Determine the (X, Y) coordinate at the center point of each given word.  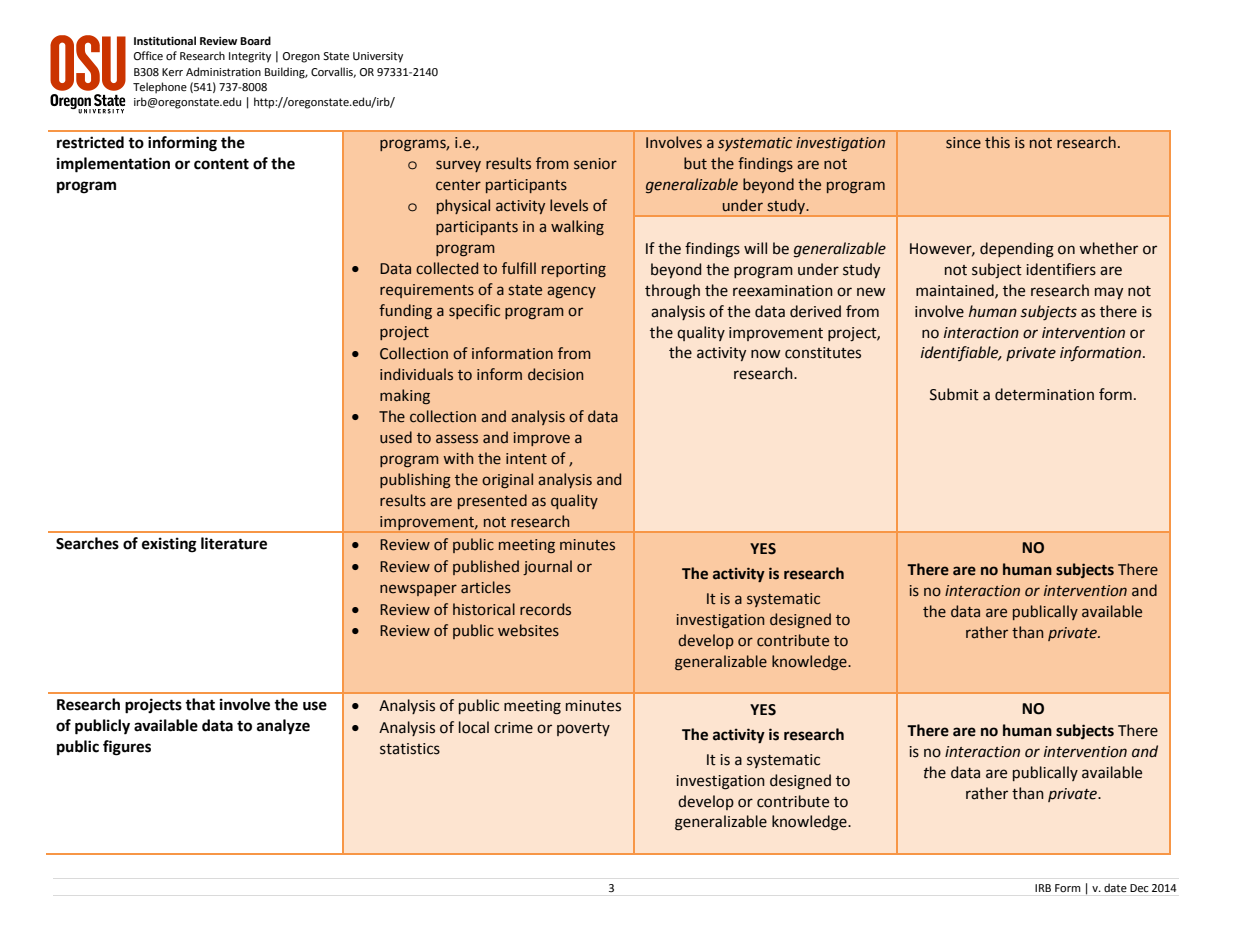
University (378, 57)
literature (234, 543)
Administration (223, 71)
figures (127, 748)
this (997, 142)
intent (526, 459)
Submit (954, 394)
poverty (583, 729)
